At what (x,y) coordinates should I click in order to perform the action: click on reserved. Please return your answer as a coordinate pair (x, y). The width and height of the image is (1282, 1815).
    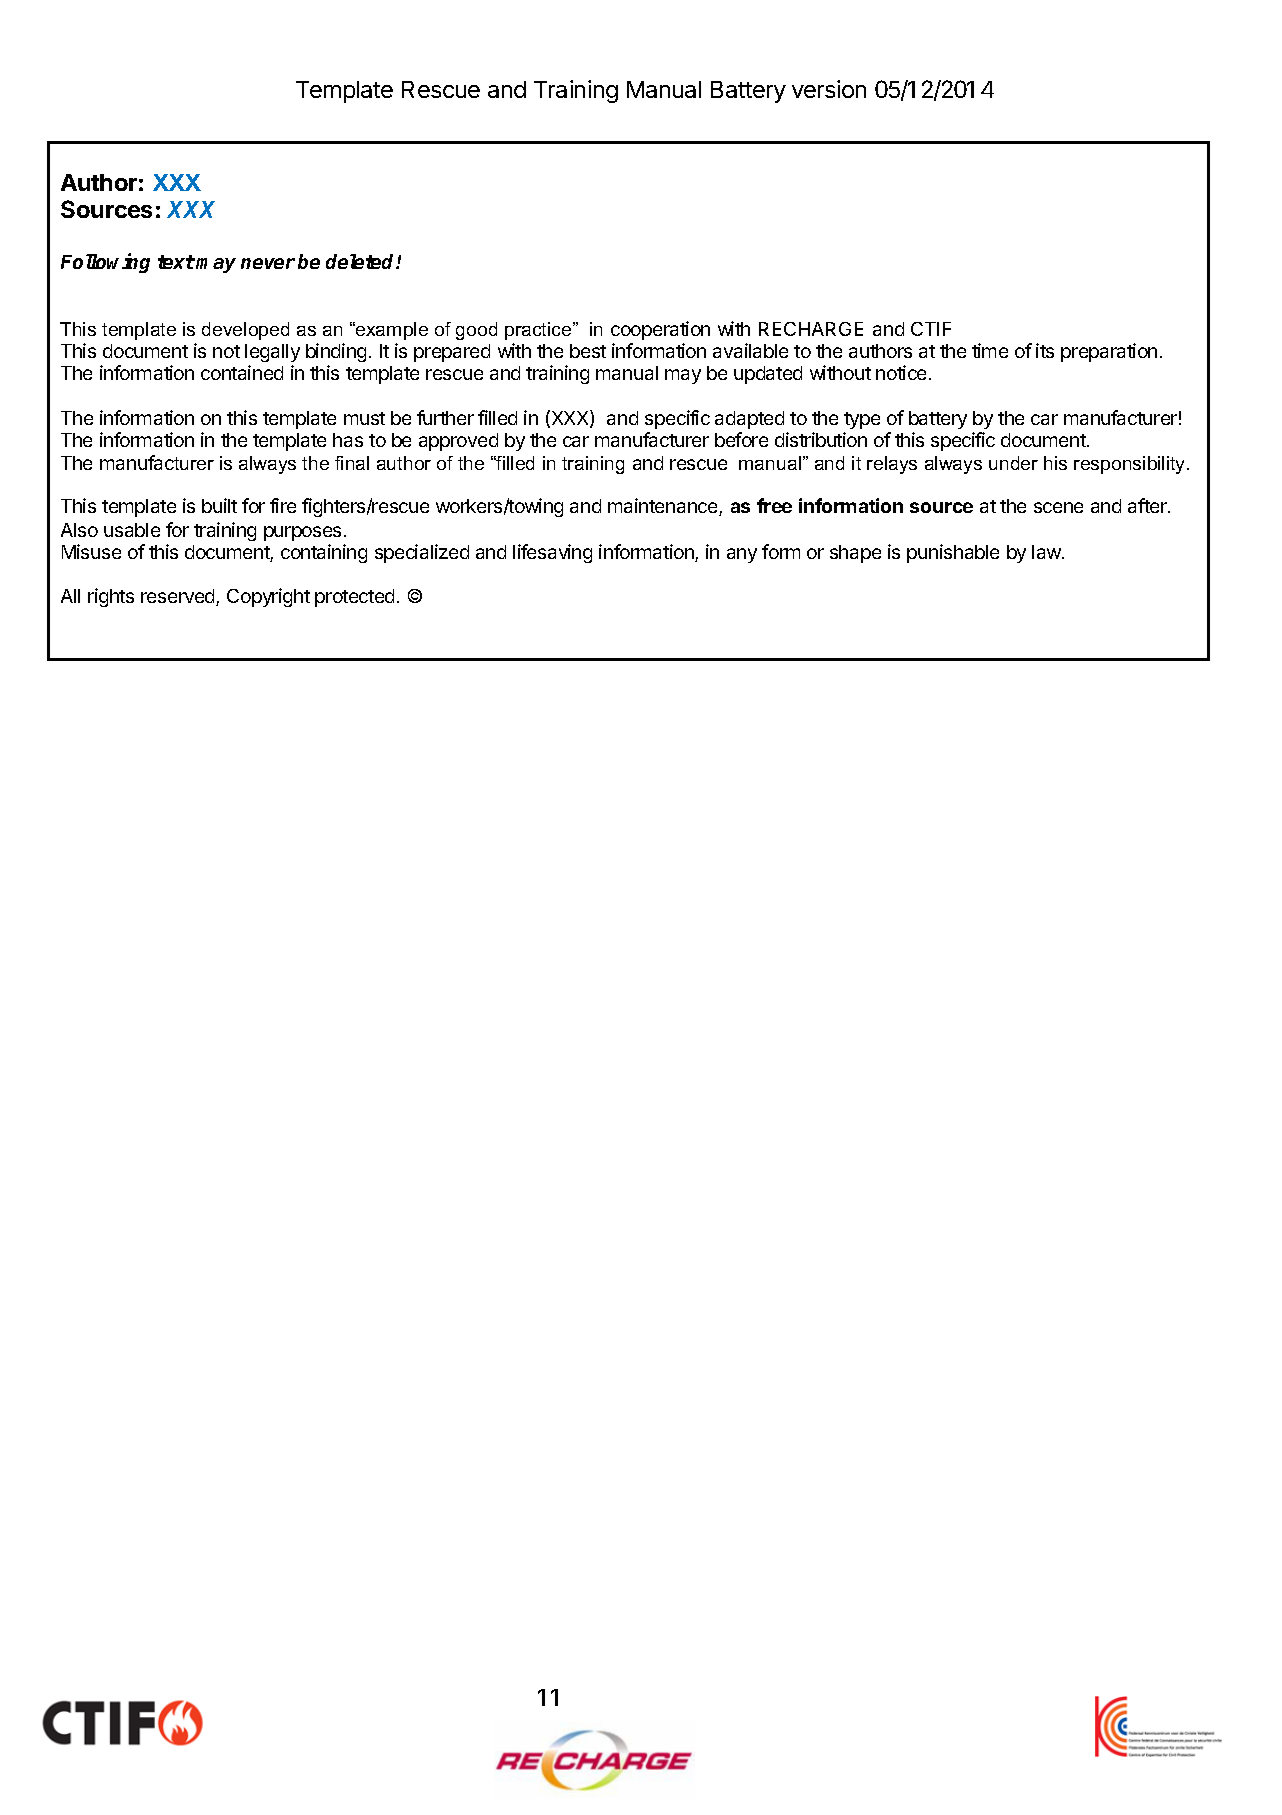
    Looking at the image, I should click on (179, 597).
